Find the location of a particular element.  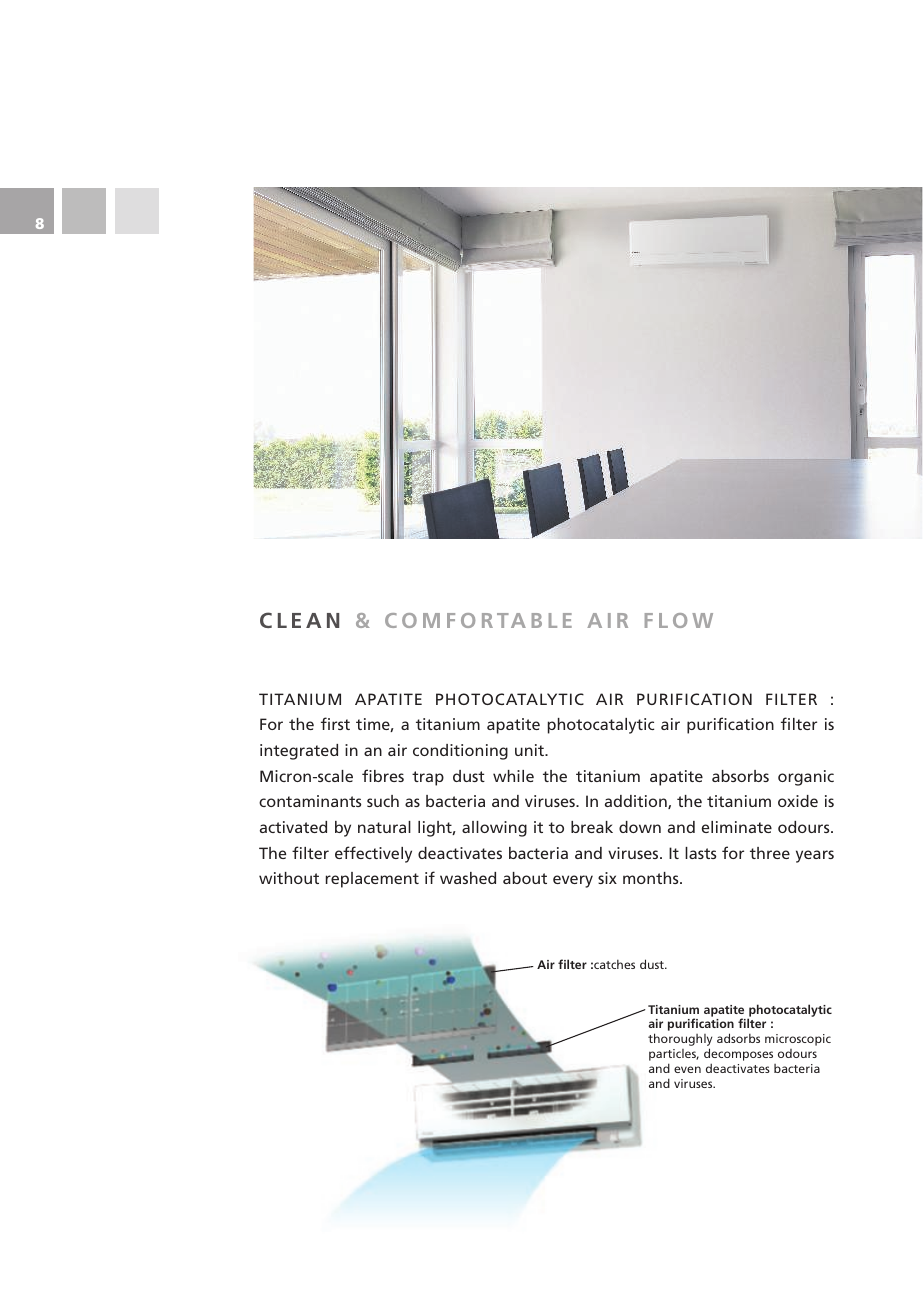

every is located at coordinates (573, 881).
